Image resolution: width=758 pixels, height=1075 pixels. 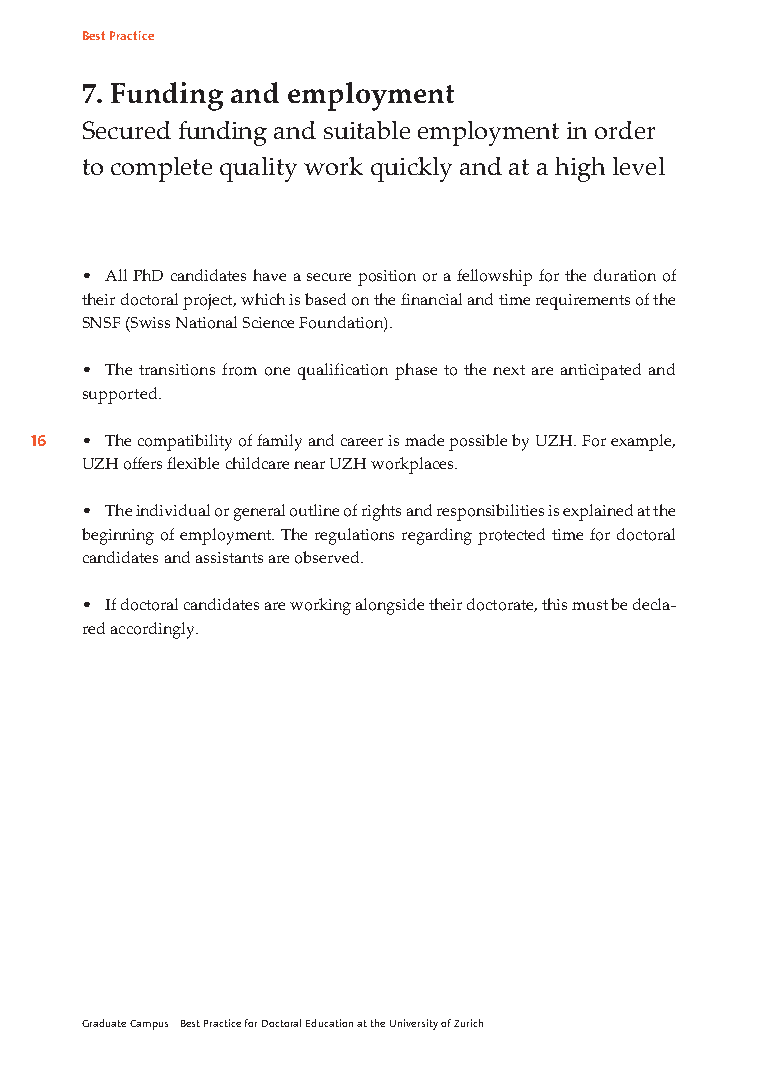 What do you see at coordinates (414, 1024) in the screenshot?
I see `University` at bounding box center [414, 1024].
